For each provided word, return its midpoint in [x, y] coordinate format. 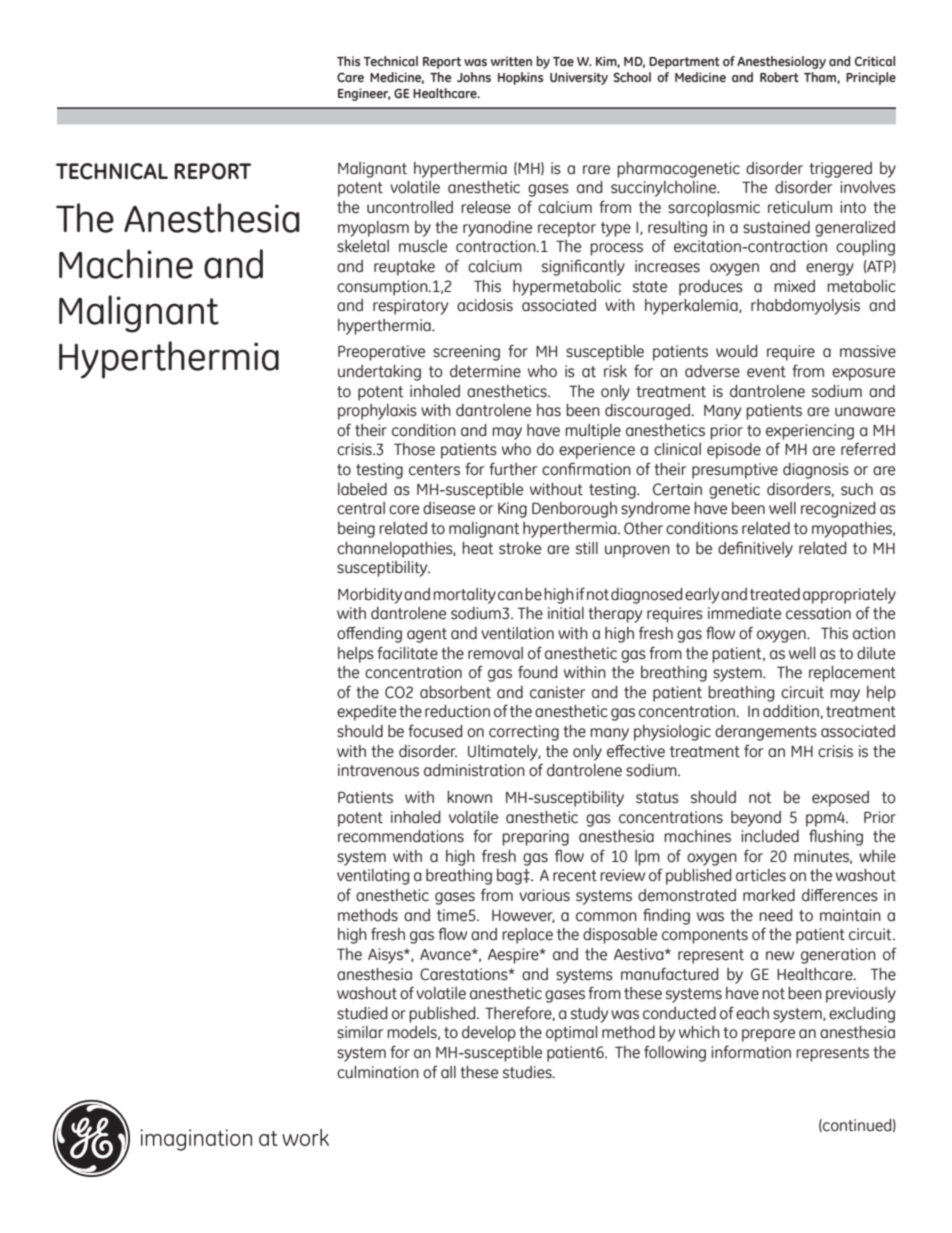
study [589, 1015]
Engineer [364, 94]
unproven [637, 551]
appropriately [849, 596]
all [448, 1072]
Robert [779, 77]
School [632, 77]
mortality [464, 596]
